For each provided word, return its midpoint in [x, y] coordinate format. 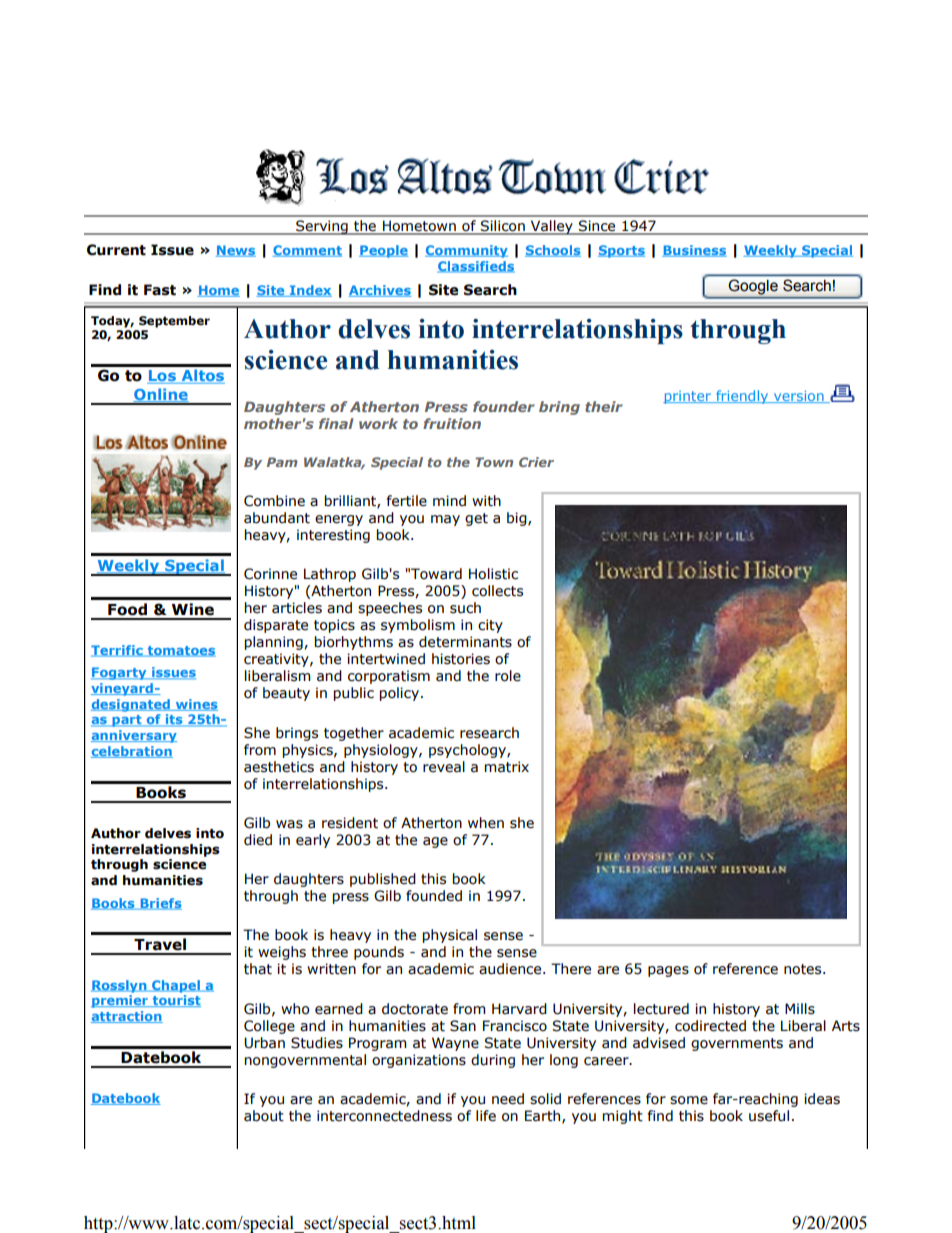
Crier [536, 462]
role [508, 676]
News [236, 251]
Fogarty [120, 673]
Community [466, 251]
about [264, 1116]
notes [804, 969]
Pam [282, 462]
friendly [742, 397]
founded [434, 896]
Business [694, 251]
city [490, 626]
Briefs [160, 904]
